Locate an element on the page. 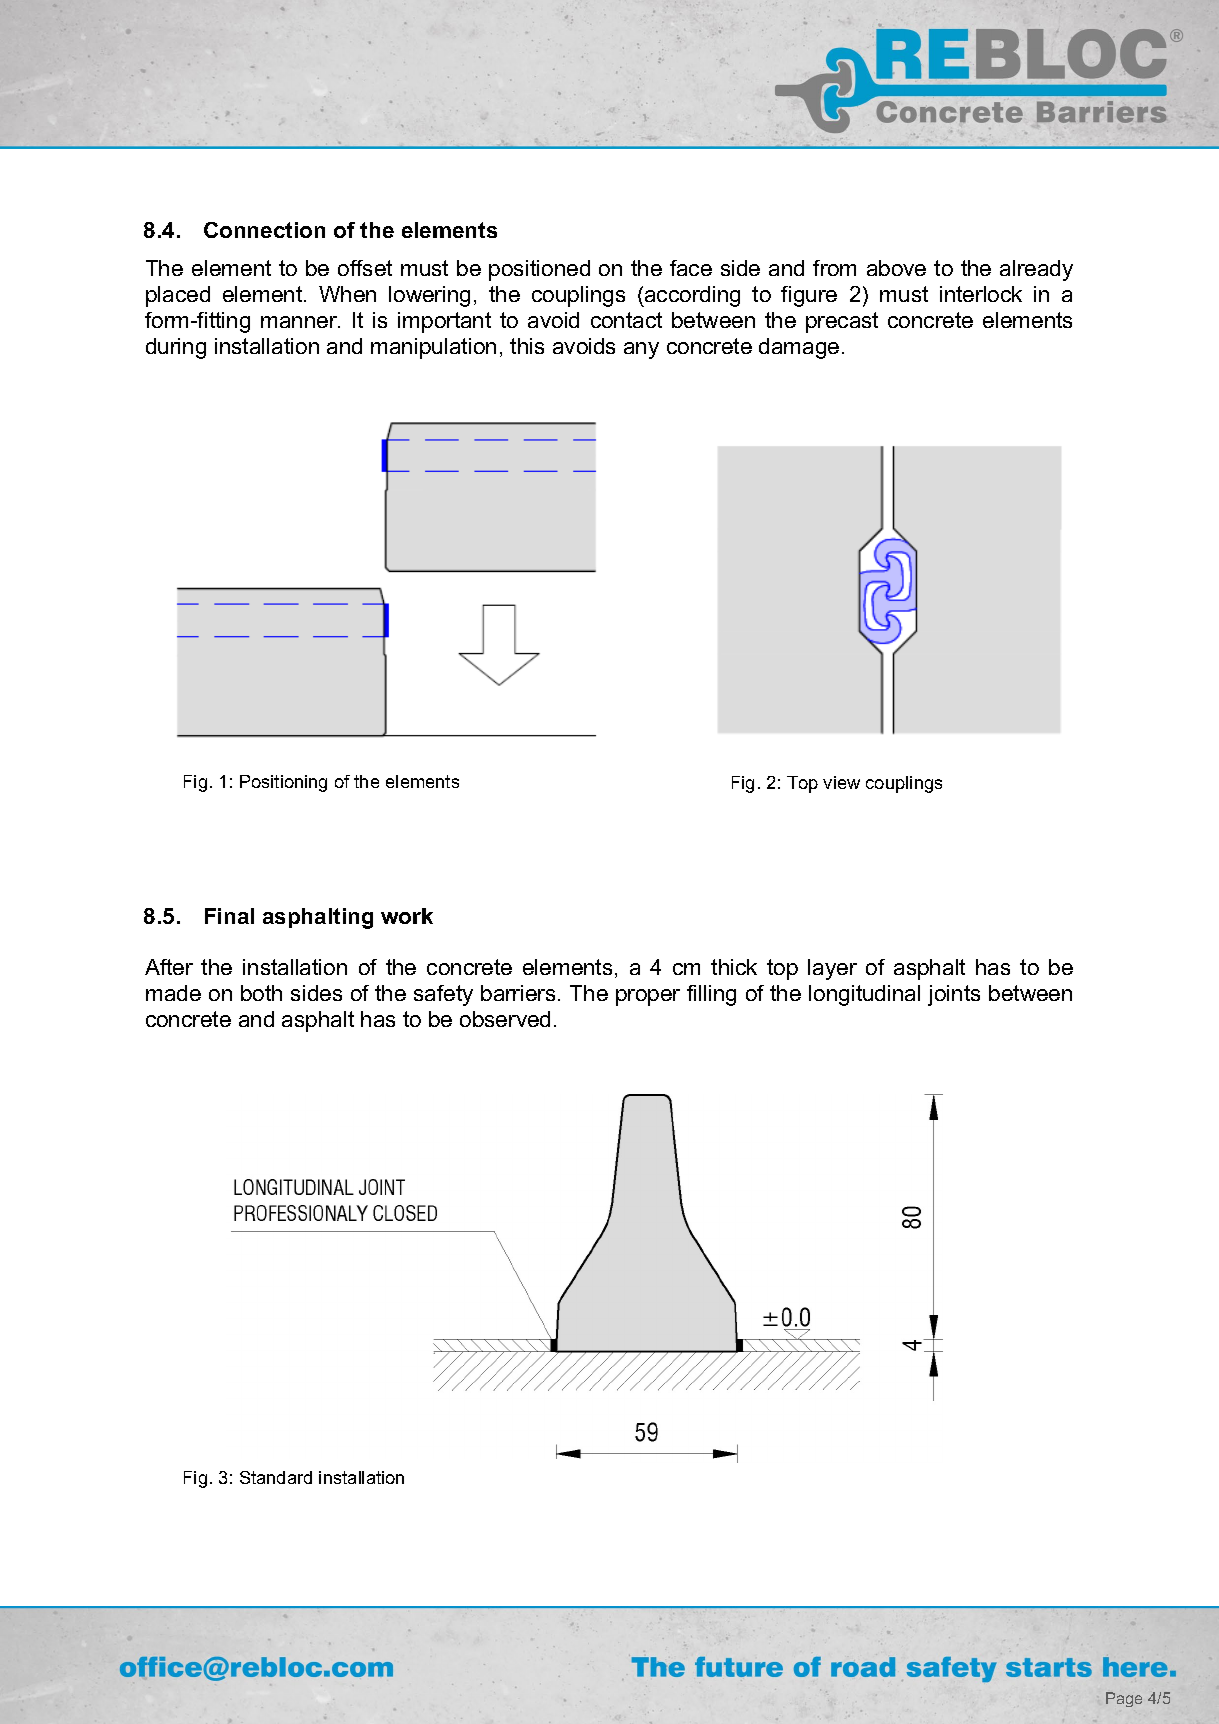  damage is located at coordinates (799, 348).
